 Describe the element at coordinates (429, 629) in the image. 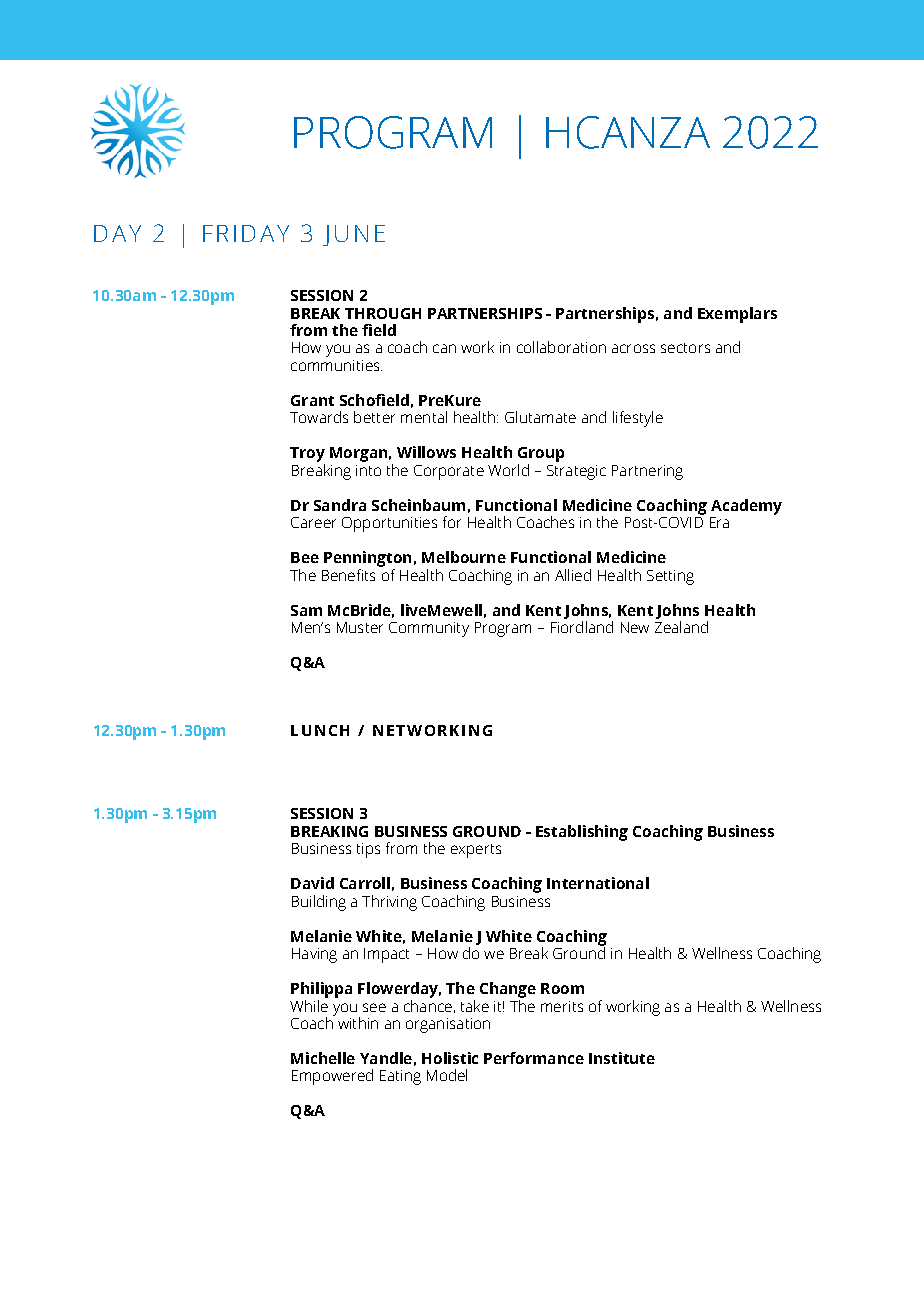

I see `Community` at that location.
